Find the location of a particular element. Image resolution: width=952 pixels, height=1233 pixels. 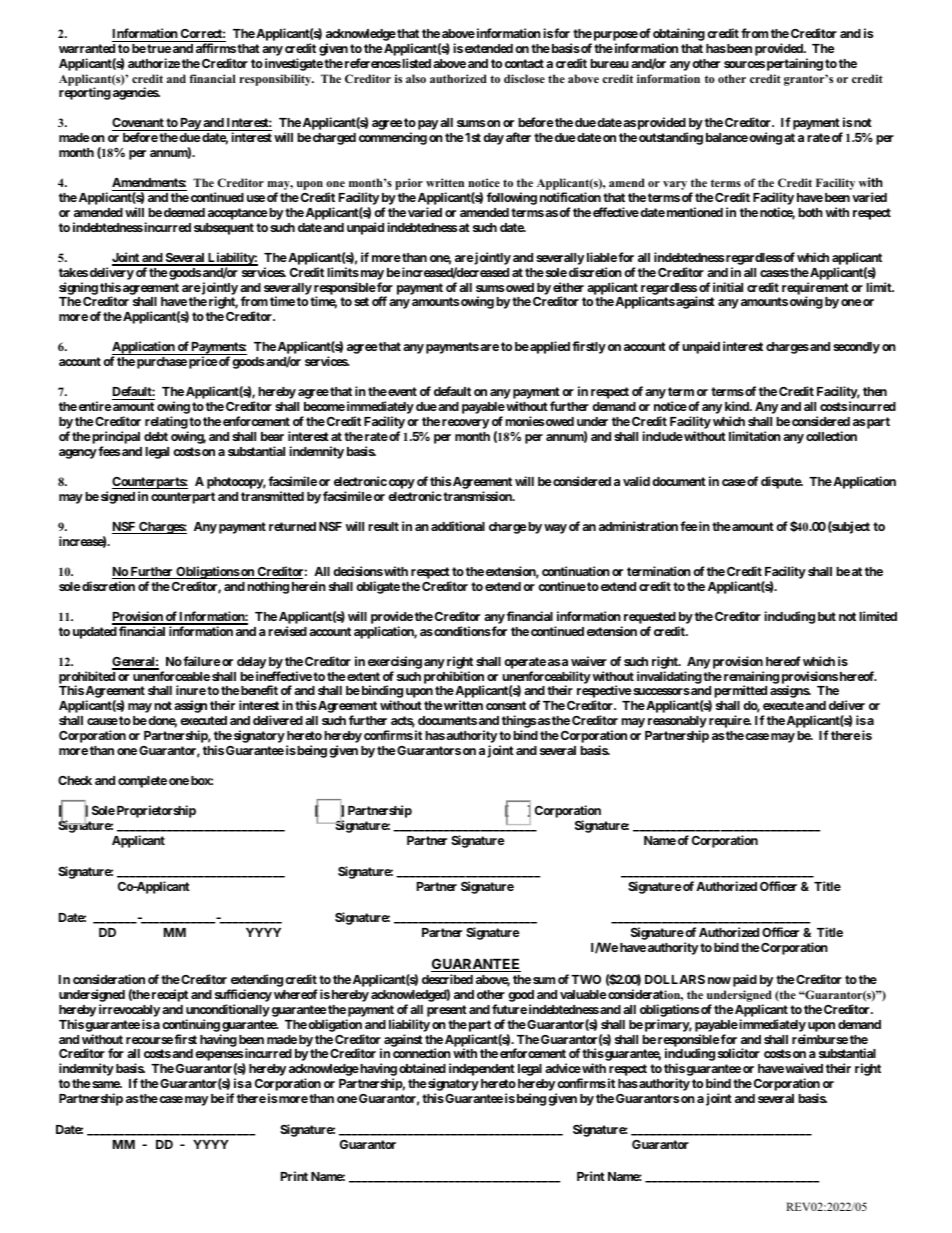

recovery is located at coordinates (465, 424).
